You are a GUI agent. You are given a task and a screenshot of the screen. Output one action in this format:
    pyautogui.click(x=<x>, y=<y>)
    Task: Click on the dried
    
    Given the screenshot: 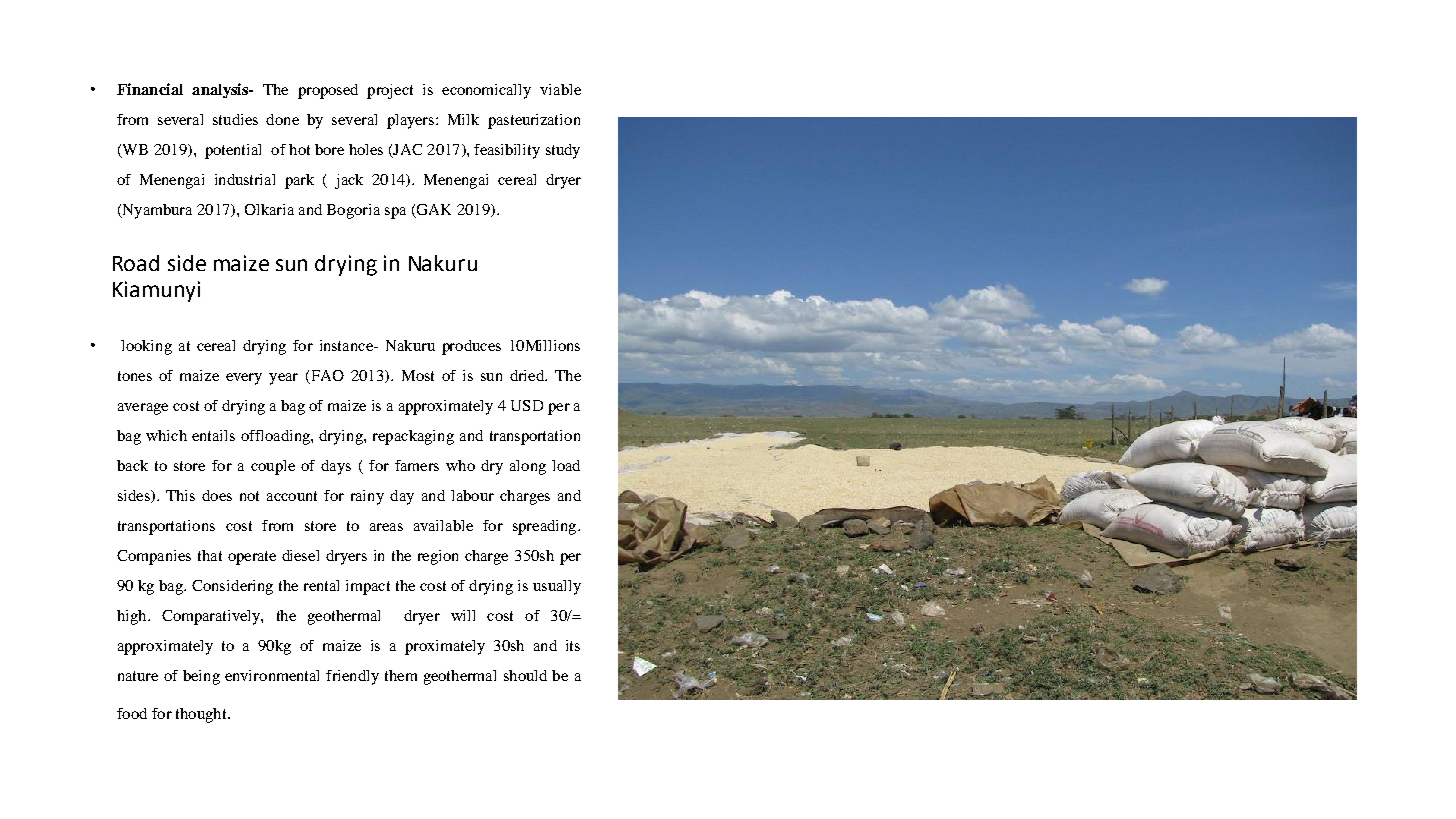 What is the action you would take?
    pyautogui.click(x=528, y=375)
